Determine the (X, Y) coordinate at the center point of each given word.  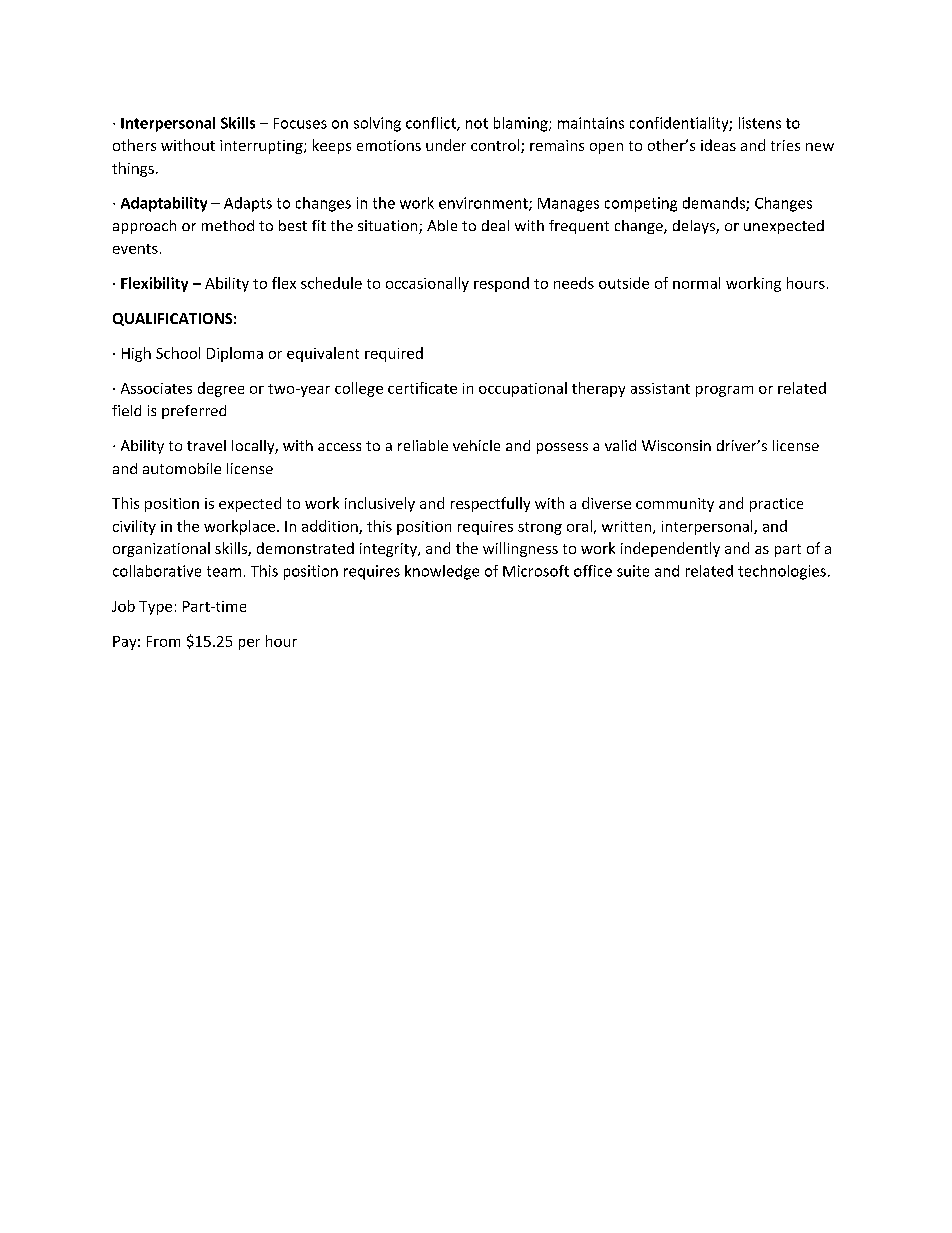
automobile (182, 468)
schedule (331, 283)
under (446, 145)
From (163, 641)
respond (501, 284)
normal (696, 283)
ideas (718, 145)
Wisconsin (676, 445)
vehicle (476, 445)
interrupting (262, 147)
